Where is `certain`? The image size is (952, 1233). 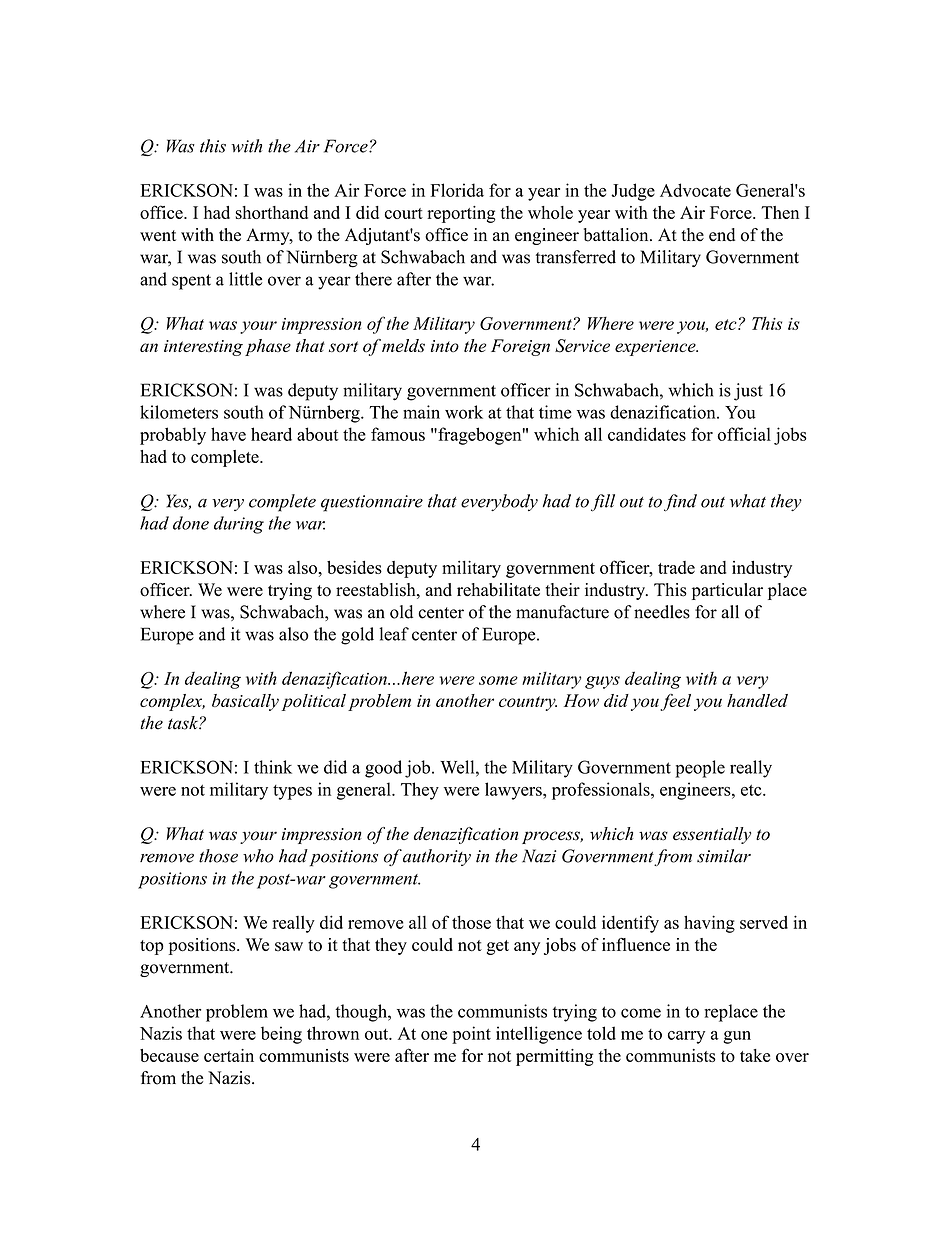 certain is located at coordinates (229, 1055).
